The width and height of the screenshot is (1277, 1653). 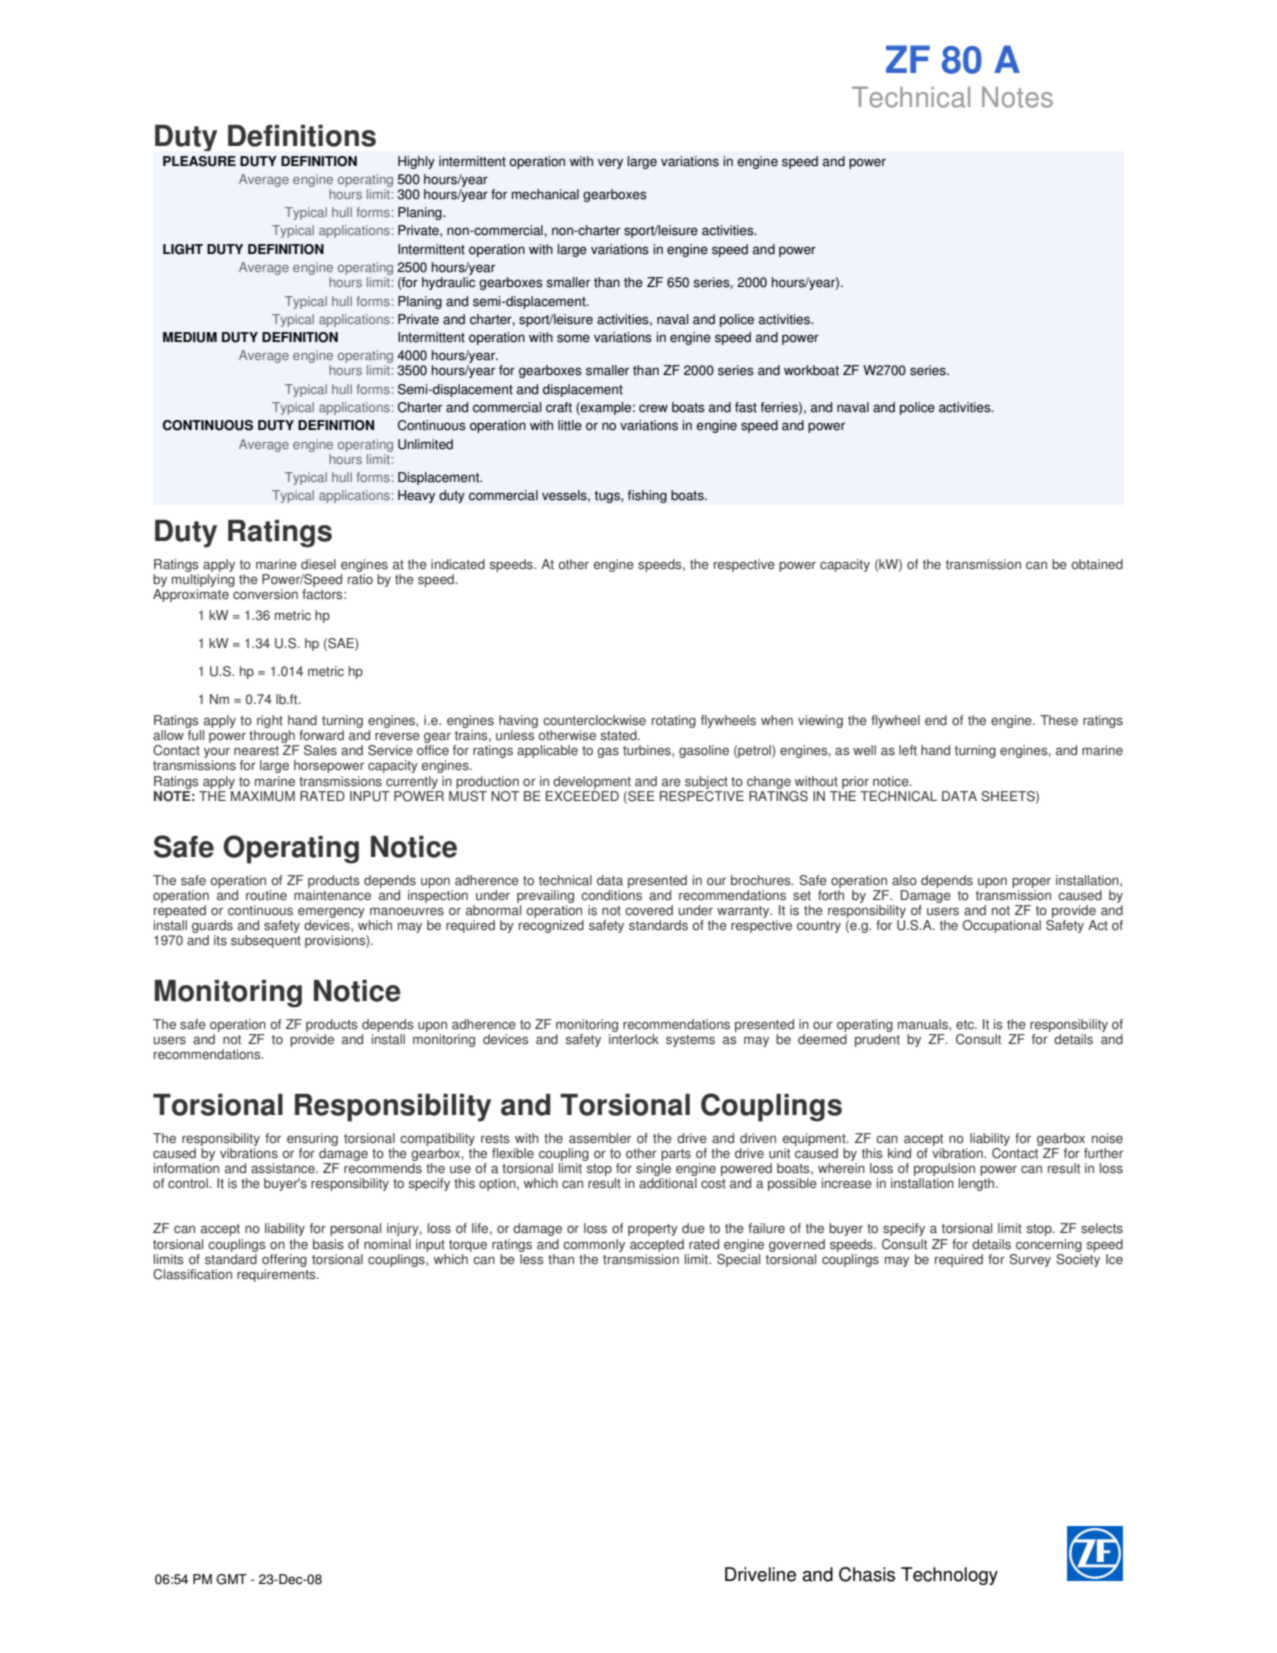 I want to click on very, so click(x=610, y=163).
